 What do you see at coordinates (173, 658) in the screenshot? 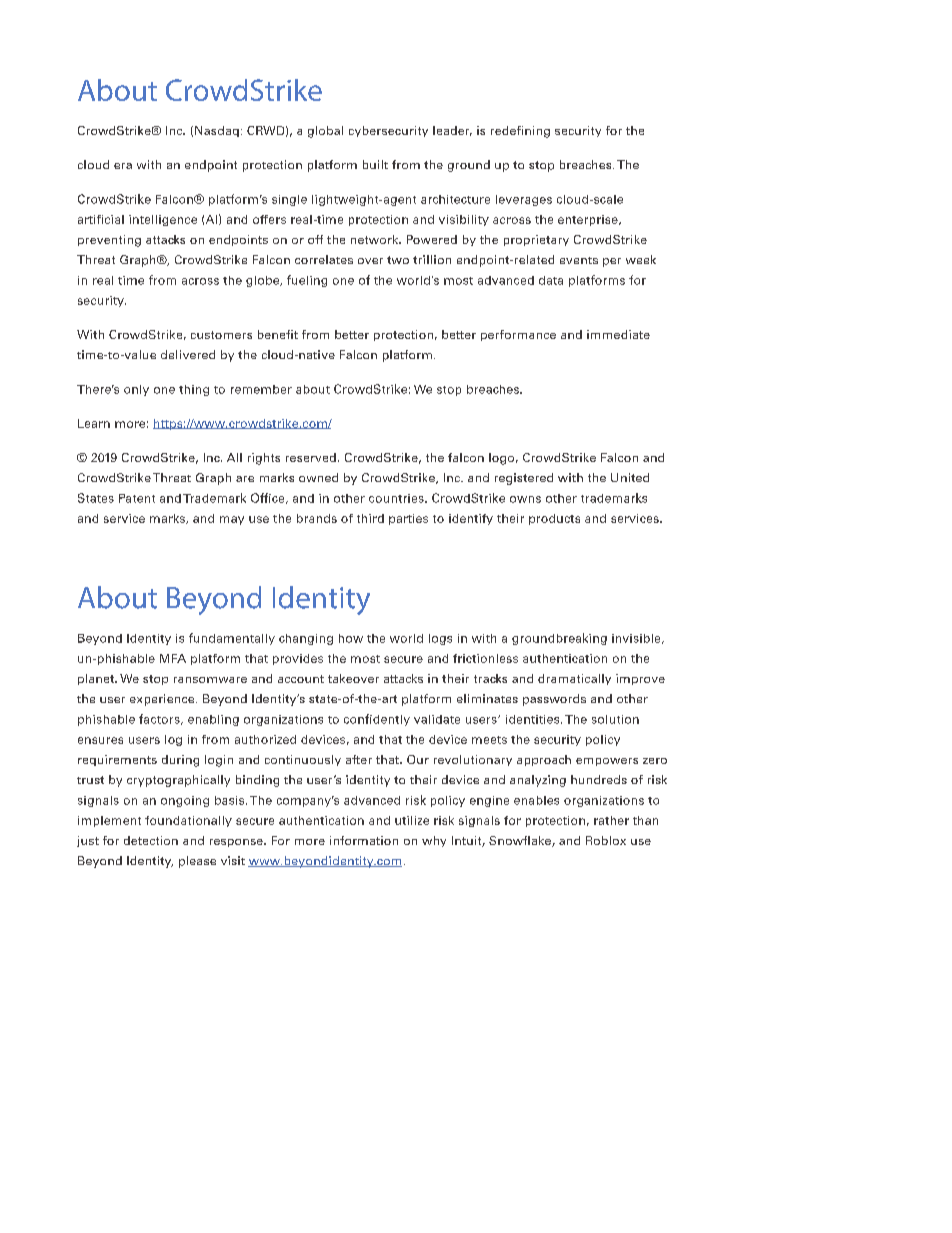
I see `MFA` at bounding box center [173, 658].
